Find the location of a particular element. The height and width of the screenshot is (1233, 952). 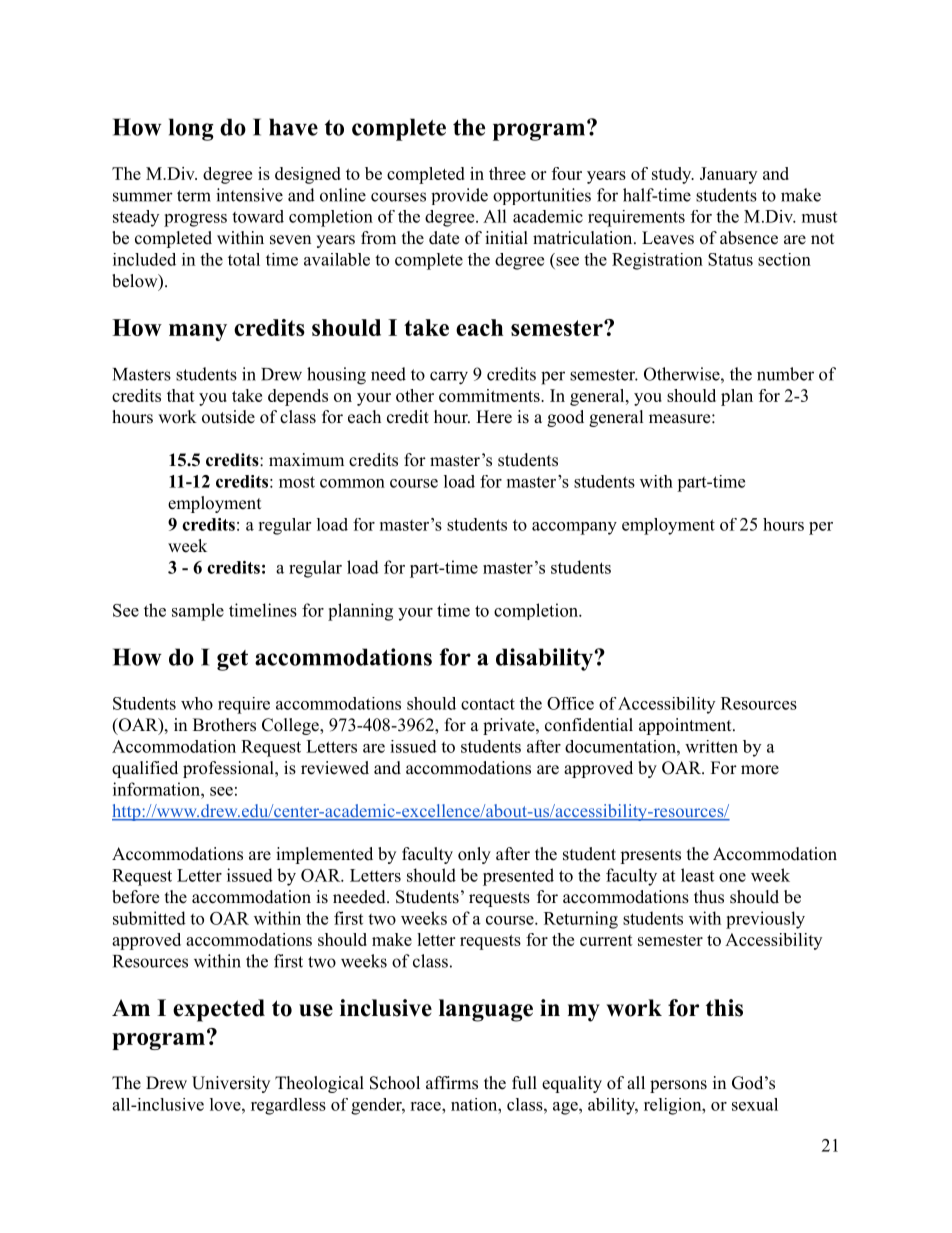

appointment is located at coordinates (686, 726).
